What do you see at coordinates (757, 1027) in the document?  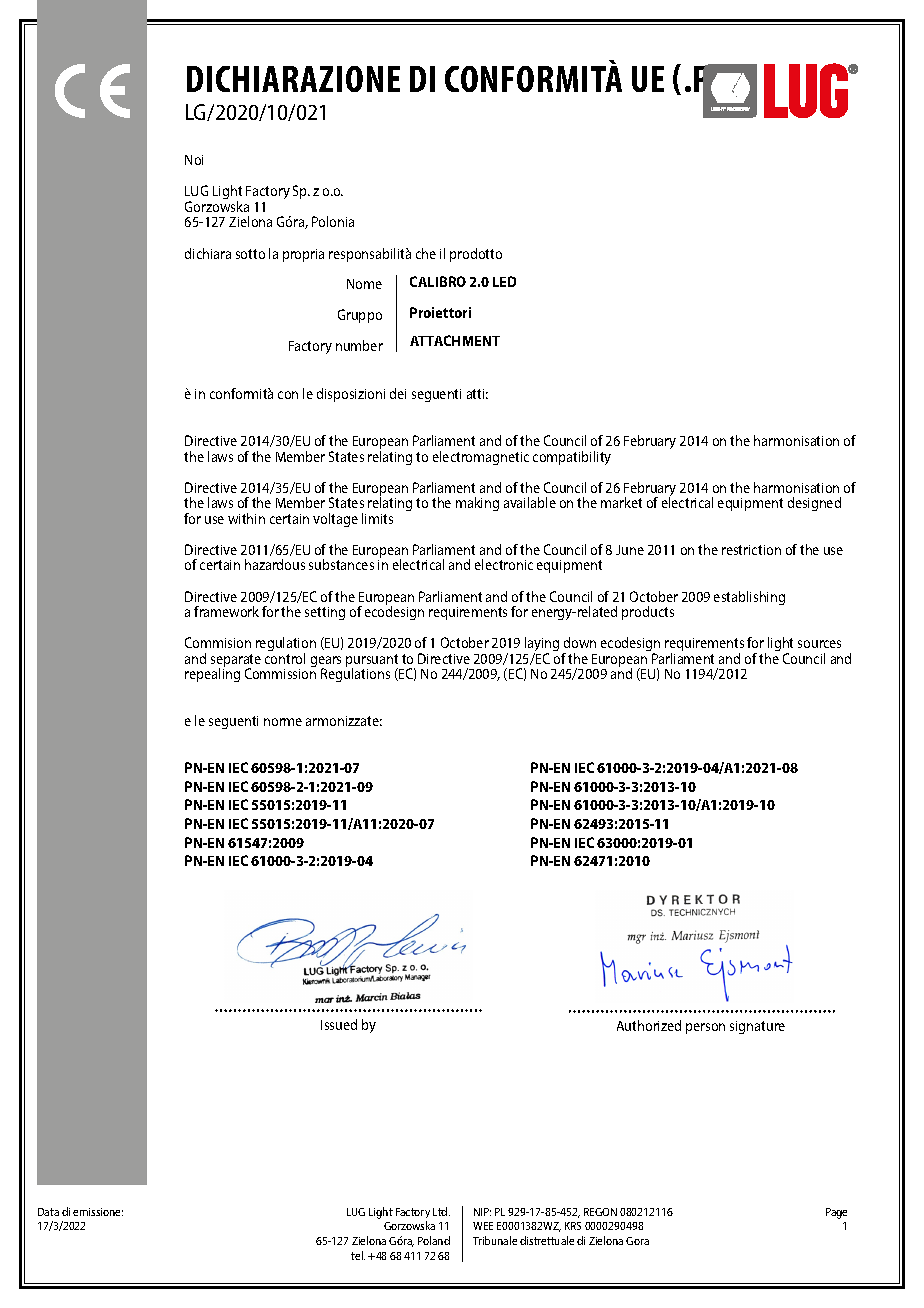 I see `signature` at bounding box center [757, 1027].
